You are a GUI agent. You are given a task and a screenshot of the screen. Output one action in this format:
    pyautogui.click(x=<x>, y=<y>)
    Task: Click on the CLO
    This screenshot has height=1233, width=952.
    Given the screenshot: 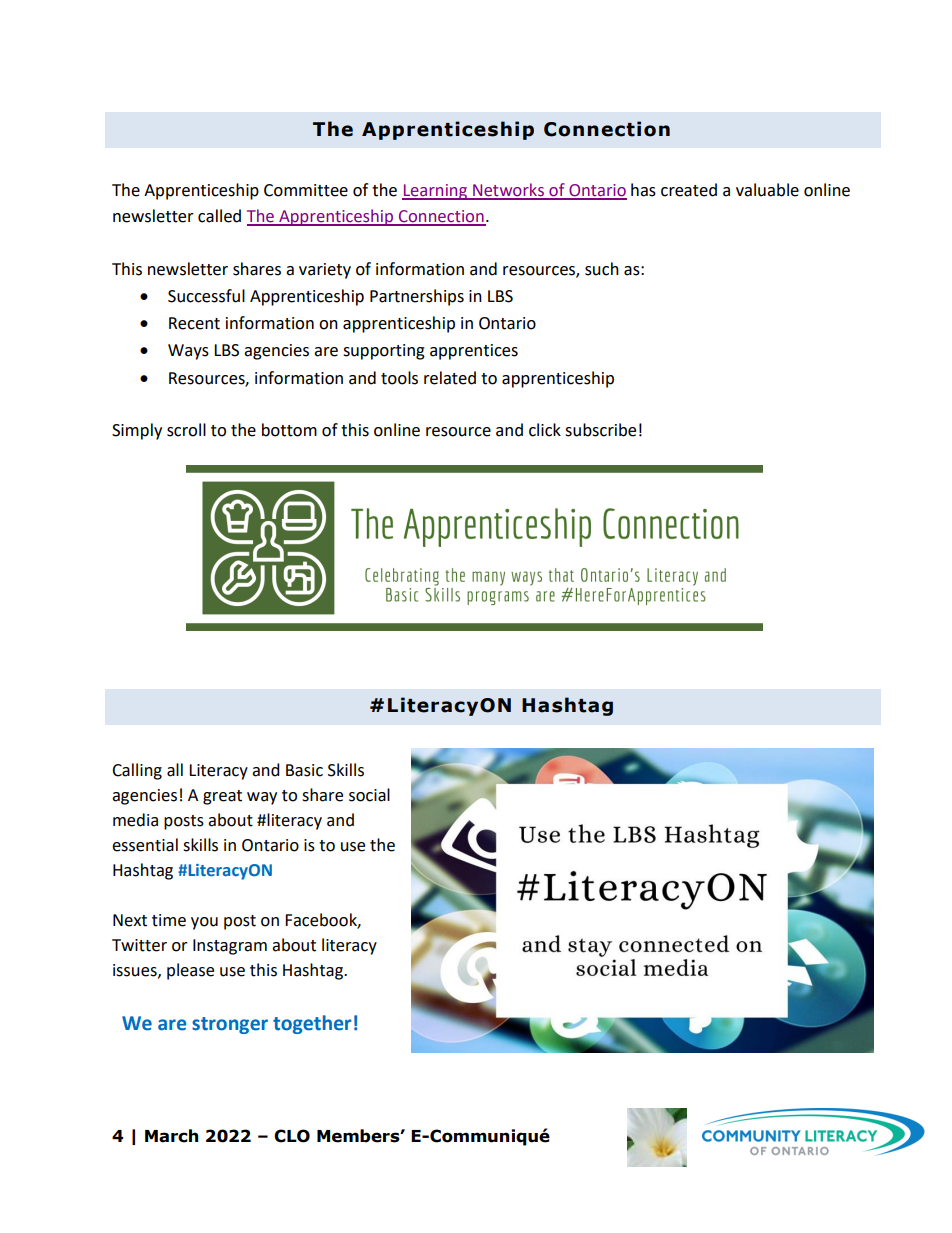 What is the action you would take?
    pyautogui.click(x=292, y=1136)
